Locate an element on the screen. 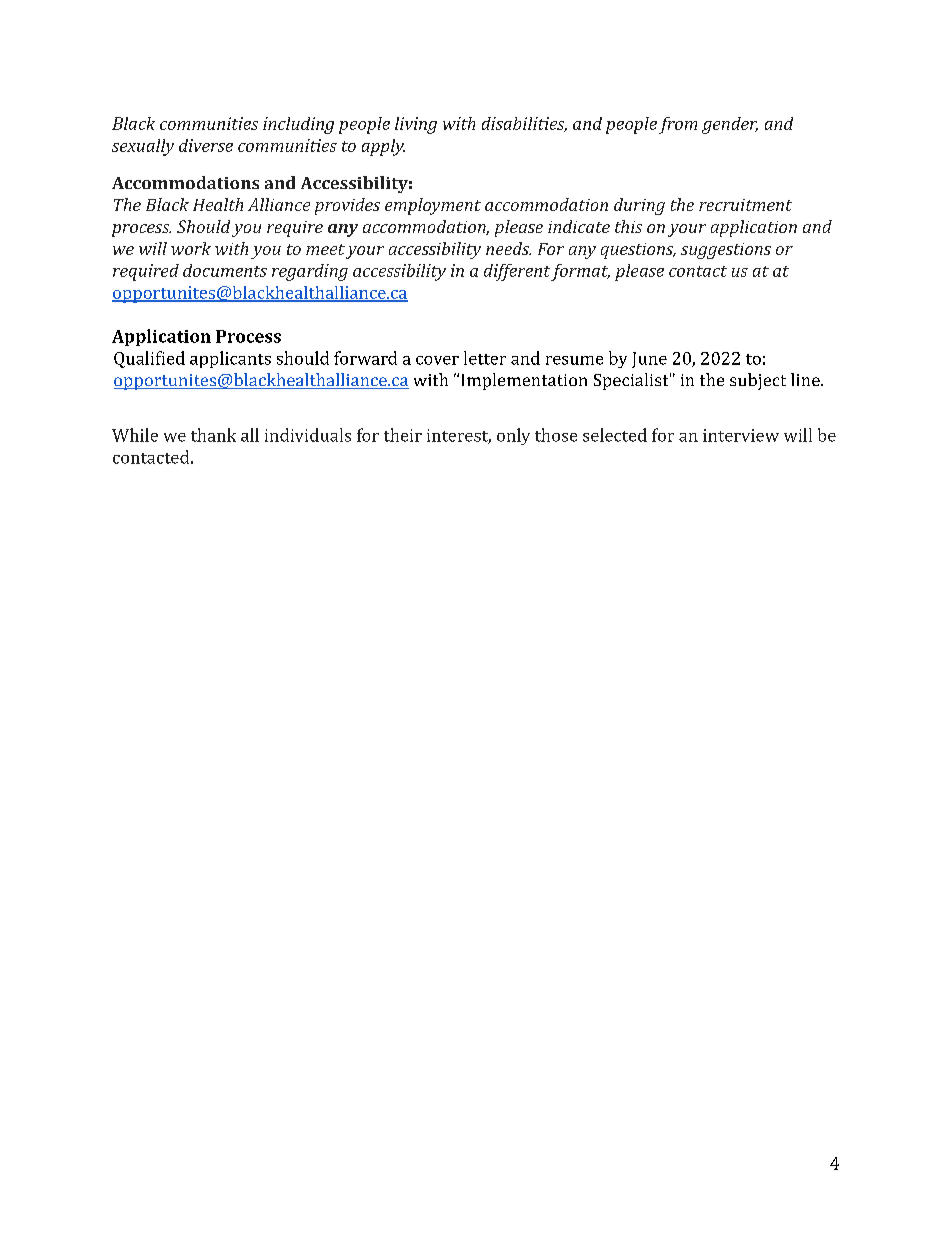 The width and height of the screenshot is (952, 1233). suggestions is located at coordinates (726, 251).
